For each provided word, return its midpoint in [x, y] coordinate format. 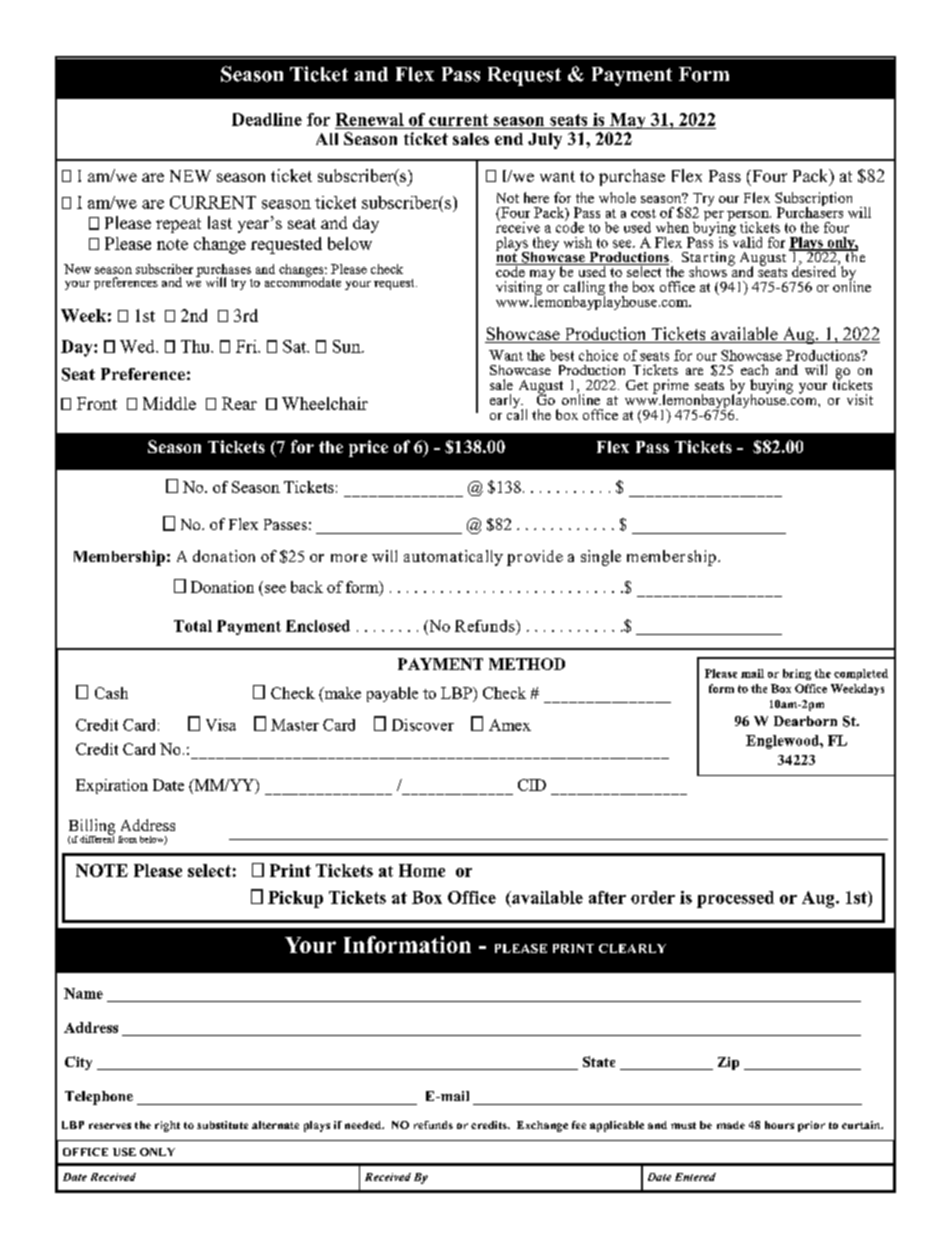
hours [779, 1125]
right [167, 1126]
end [509, 139]
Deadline [267, 119]
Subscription [813, 200]
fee [579, 1125]
